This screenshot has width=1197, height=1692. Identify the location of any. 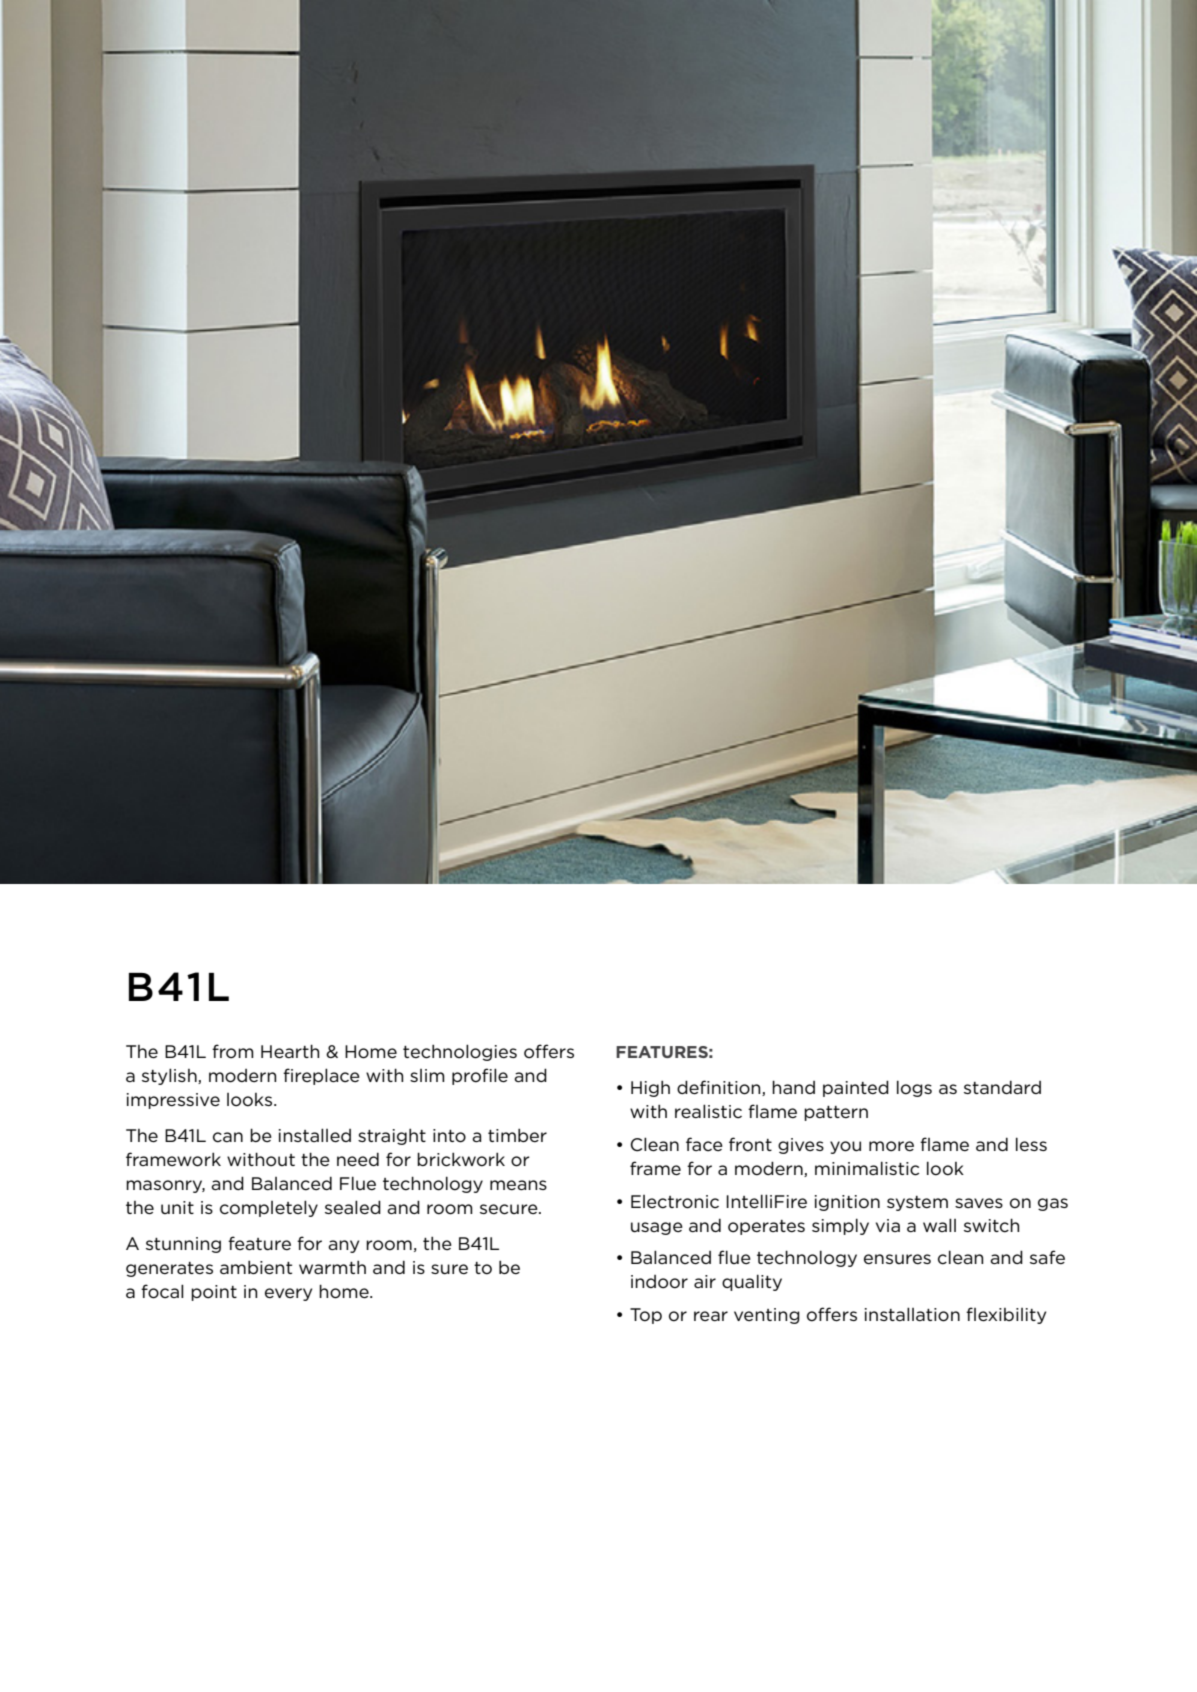
(343, 1246).
